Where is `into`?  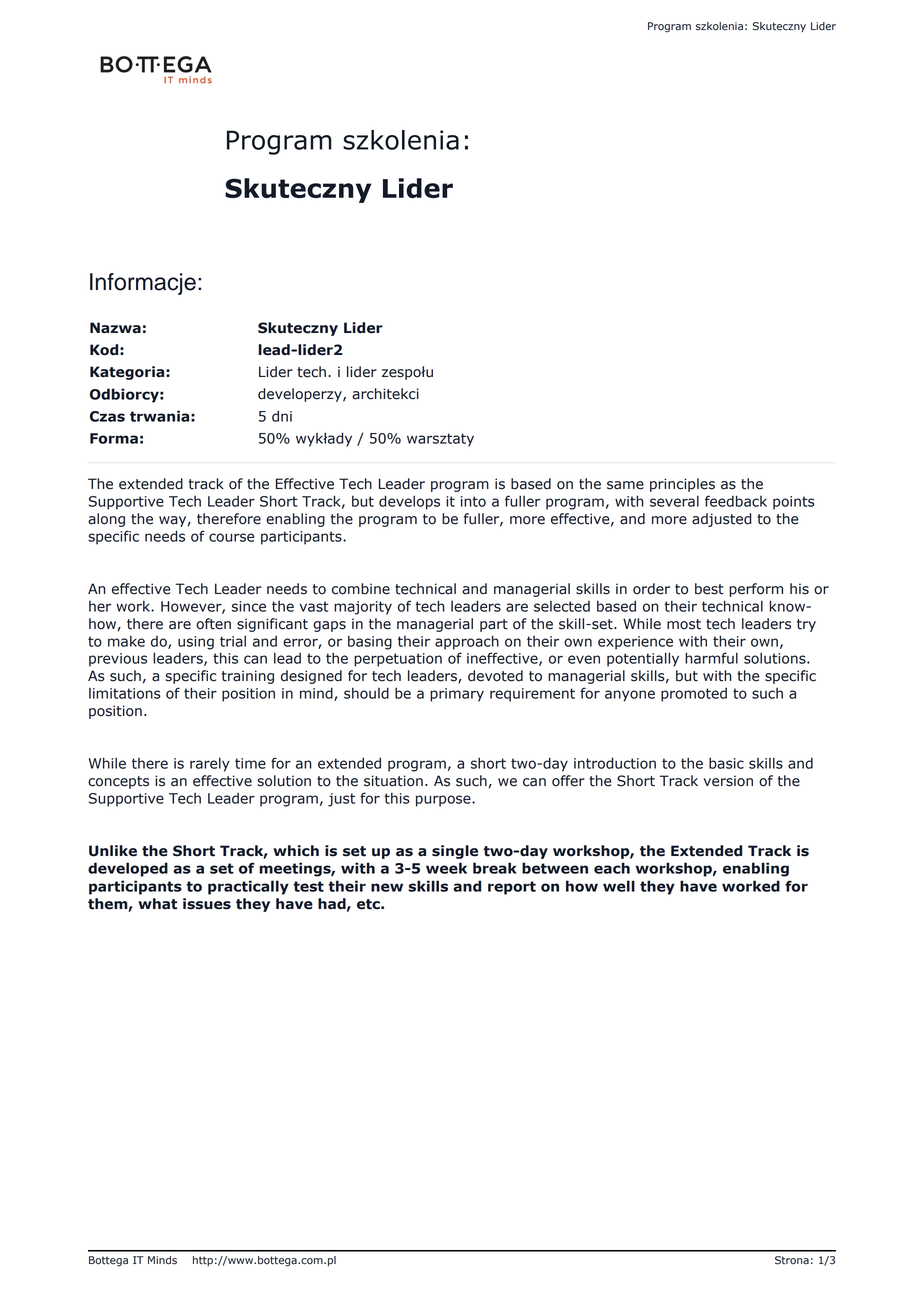
into is located at coordinates (473, 501).
